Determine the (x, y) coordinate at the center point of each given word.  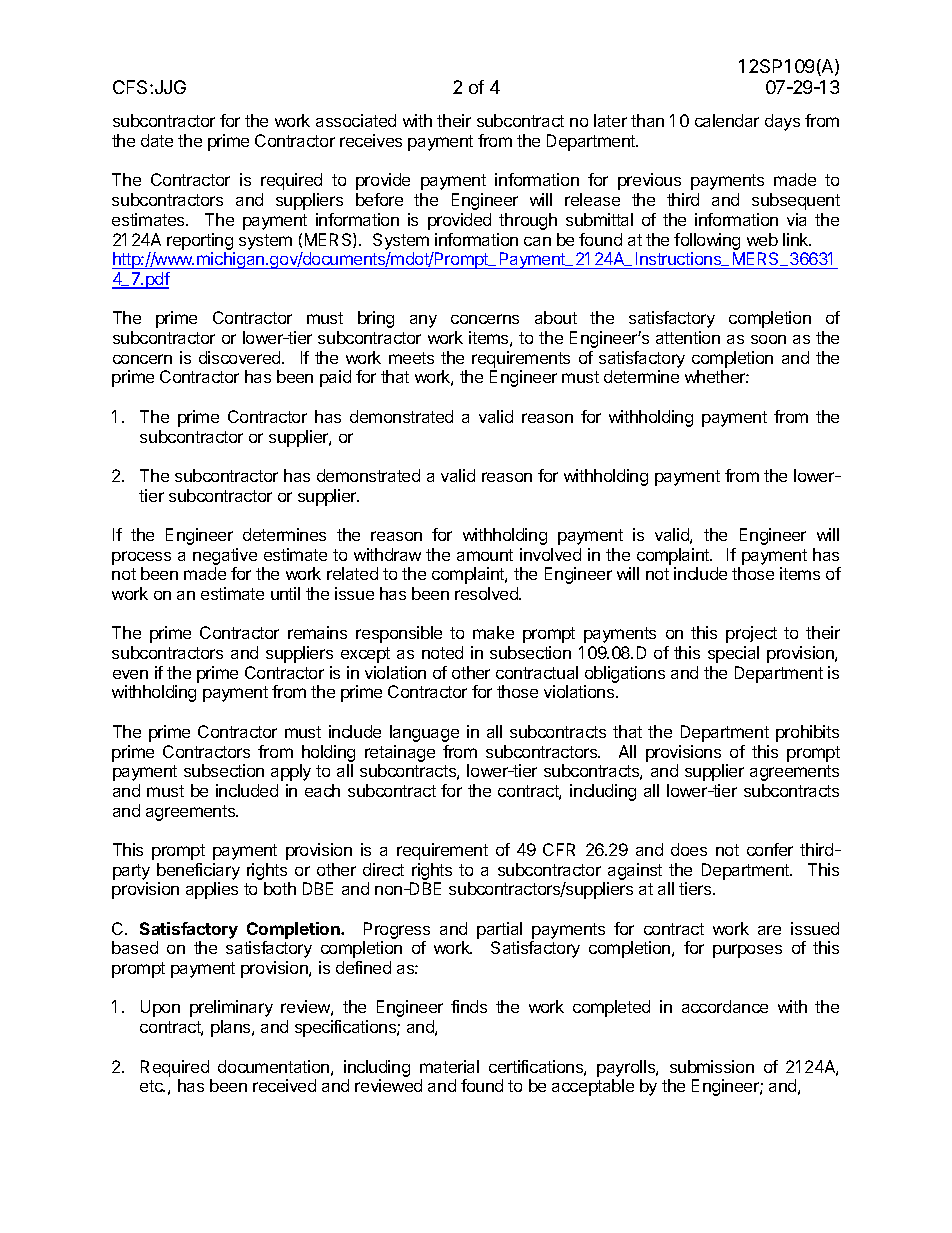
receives (371, 140)
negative (225, 556)
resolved (487, 593)
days (782, 122)
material (449, 1066)
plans (232, 1028)
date (157, 140)
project (751, 634)
